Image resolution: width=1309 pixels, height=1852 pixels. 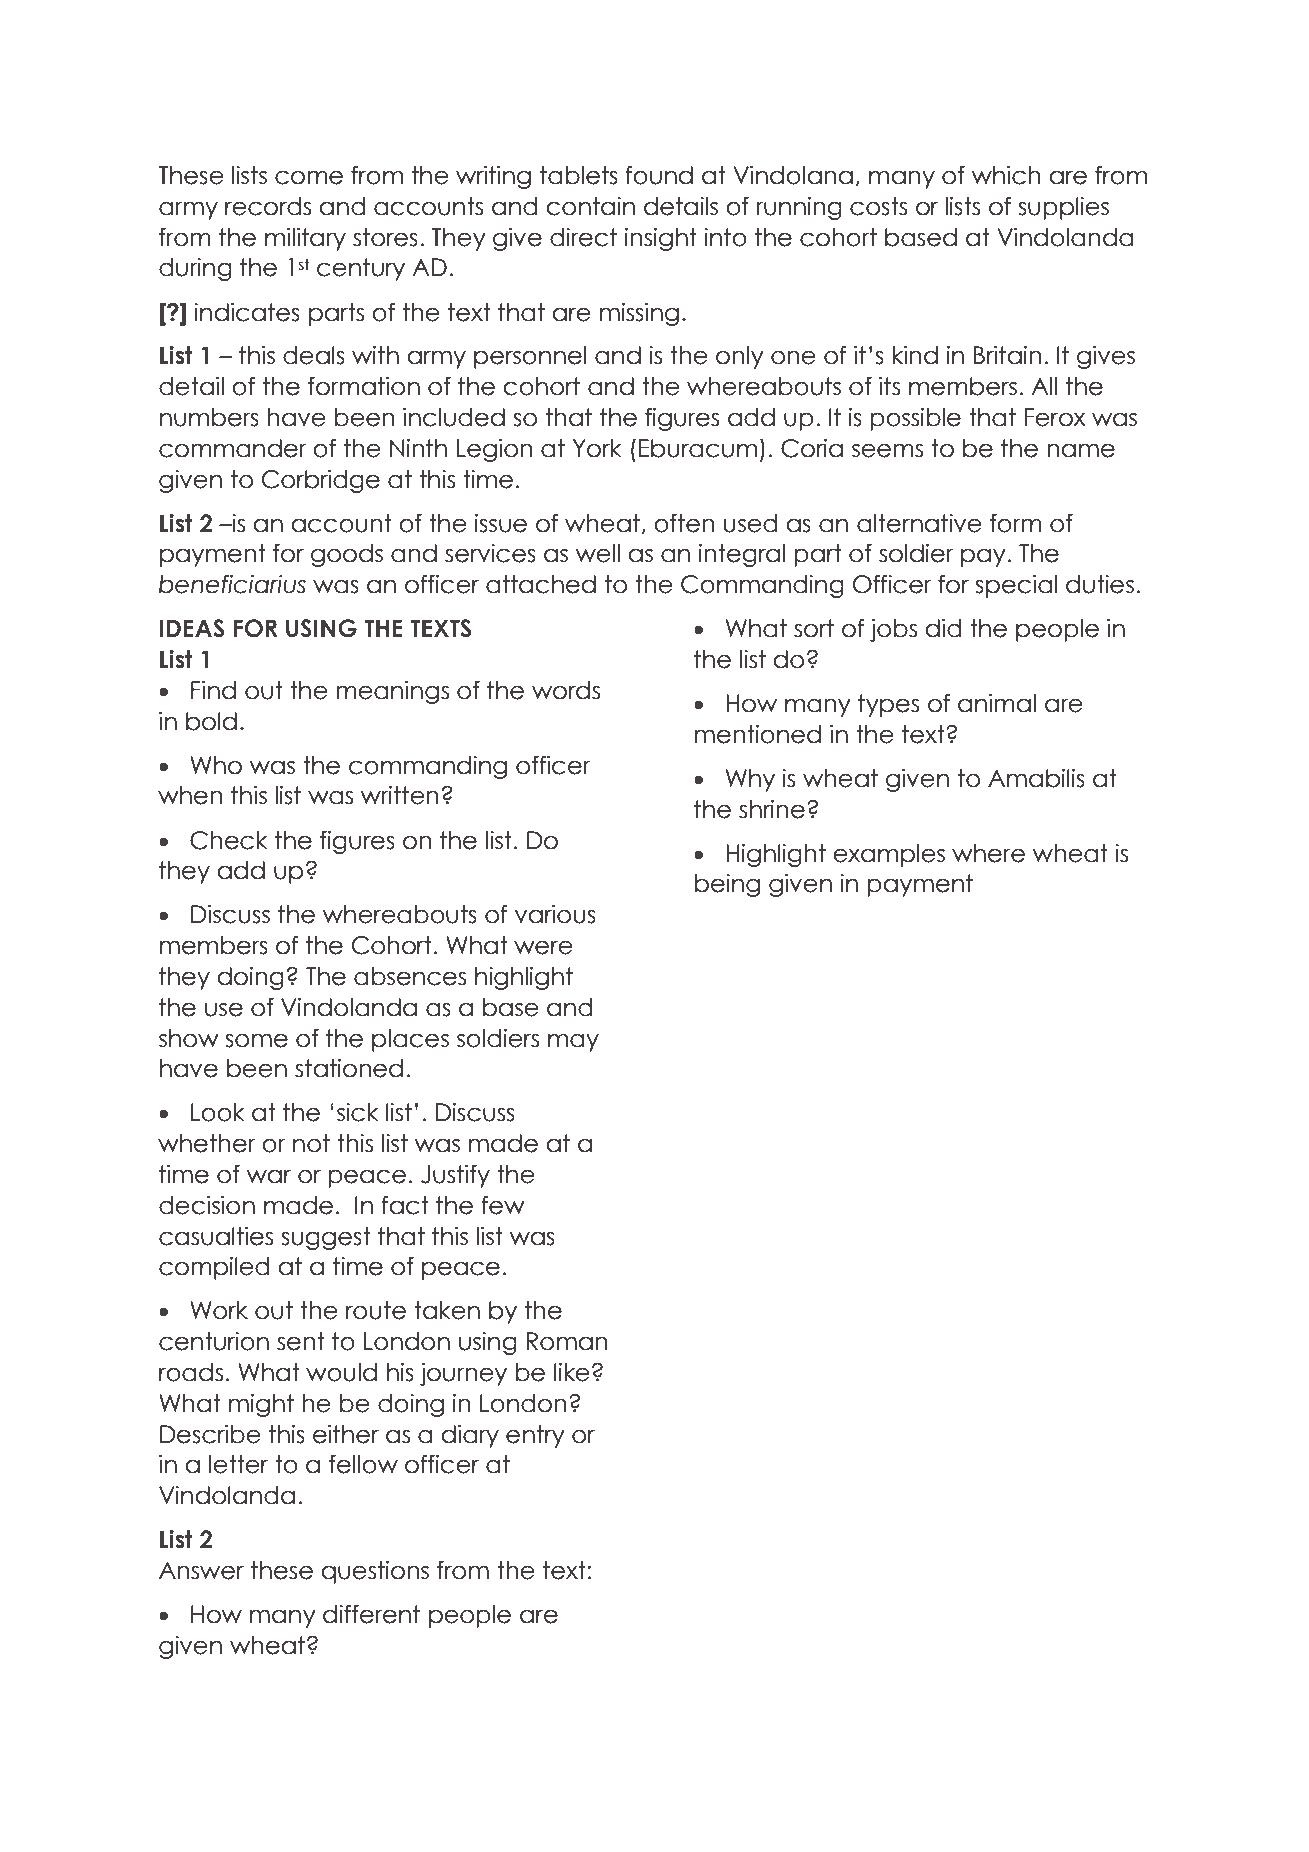 I want to click on words, so click(x=566, y=690).
